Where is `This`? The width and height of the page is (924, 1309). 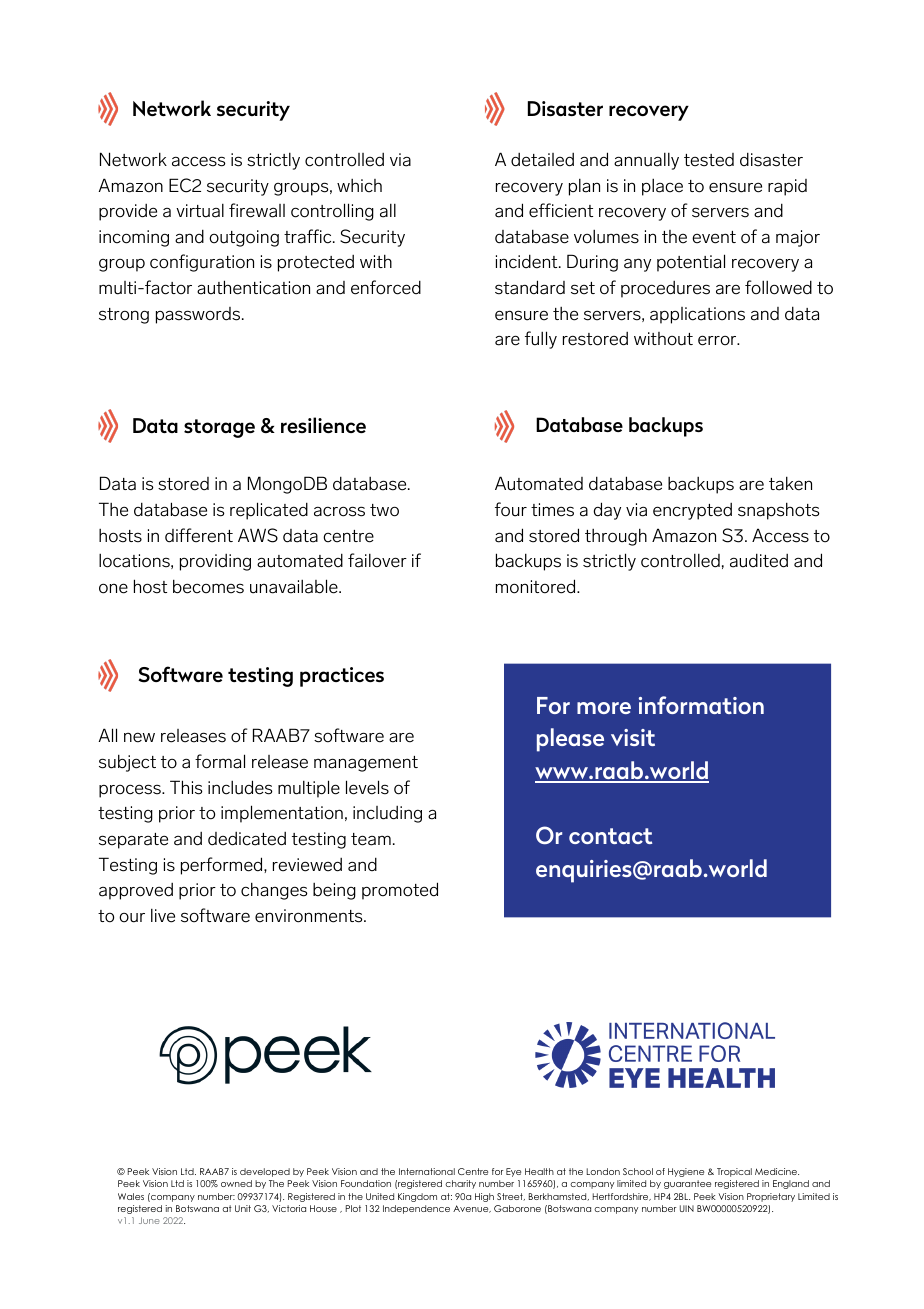 This is located at coordinates (186, 787).
